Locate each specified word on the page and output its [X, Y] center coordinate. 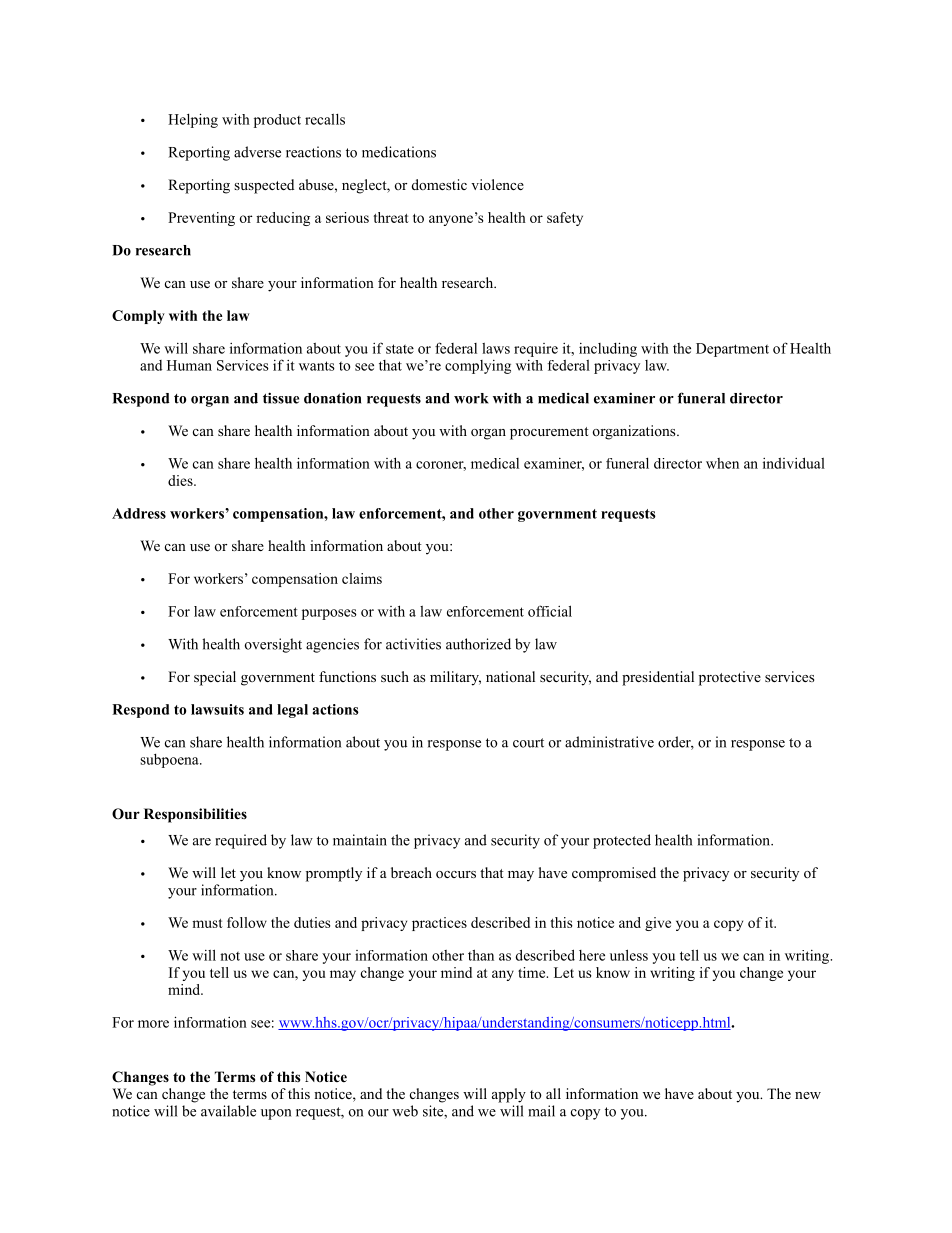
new [808, 1095]
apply [509, 1095]
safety [565, 219]
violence [497, 184]
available [228, 1111]
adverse [257, 152]
